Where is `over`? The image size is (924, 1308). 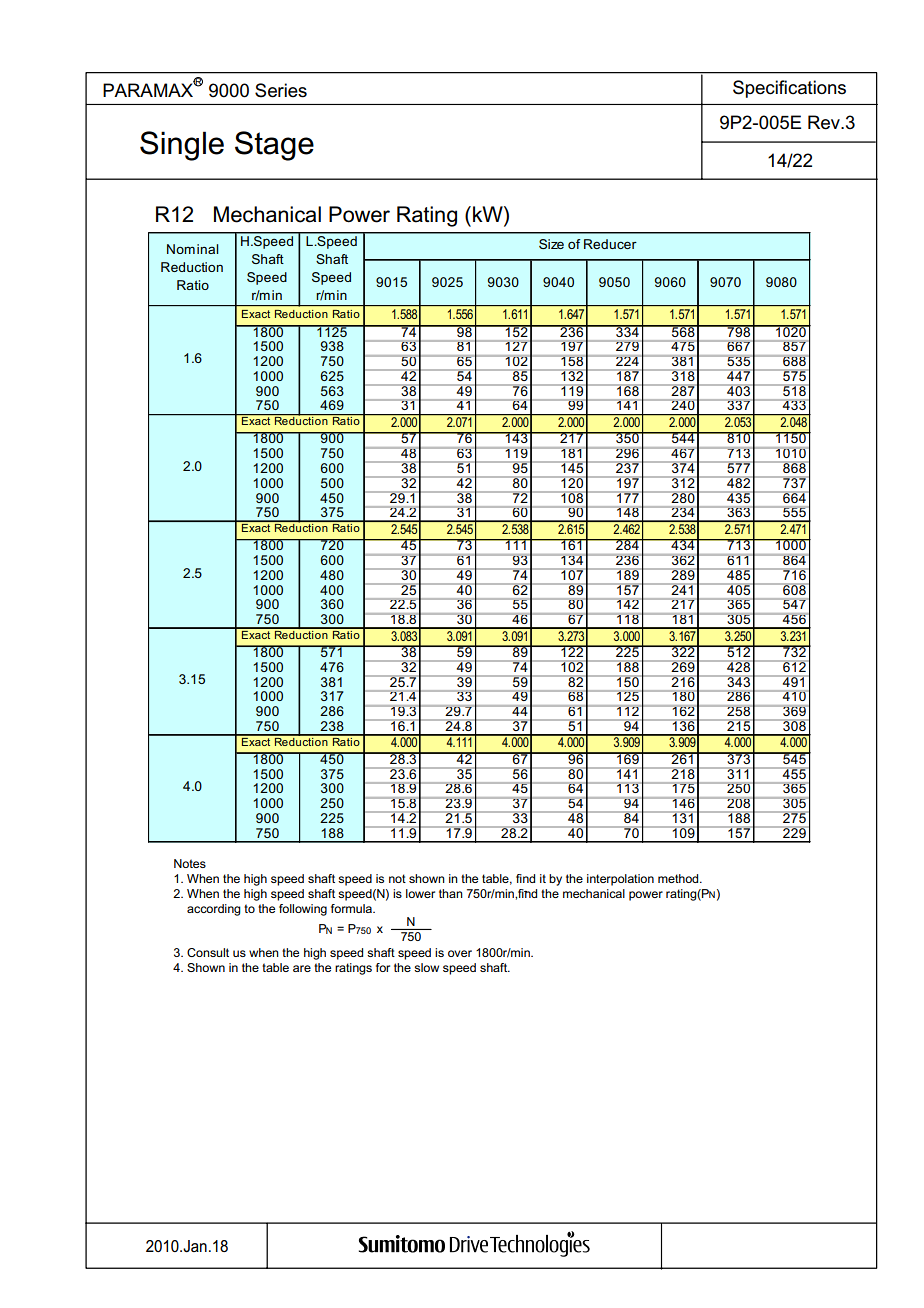 over is located at coordinates (460, 953).
